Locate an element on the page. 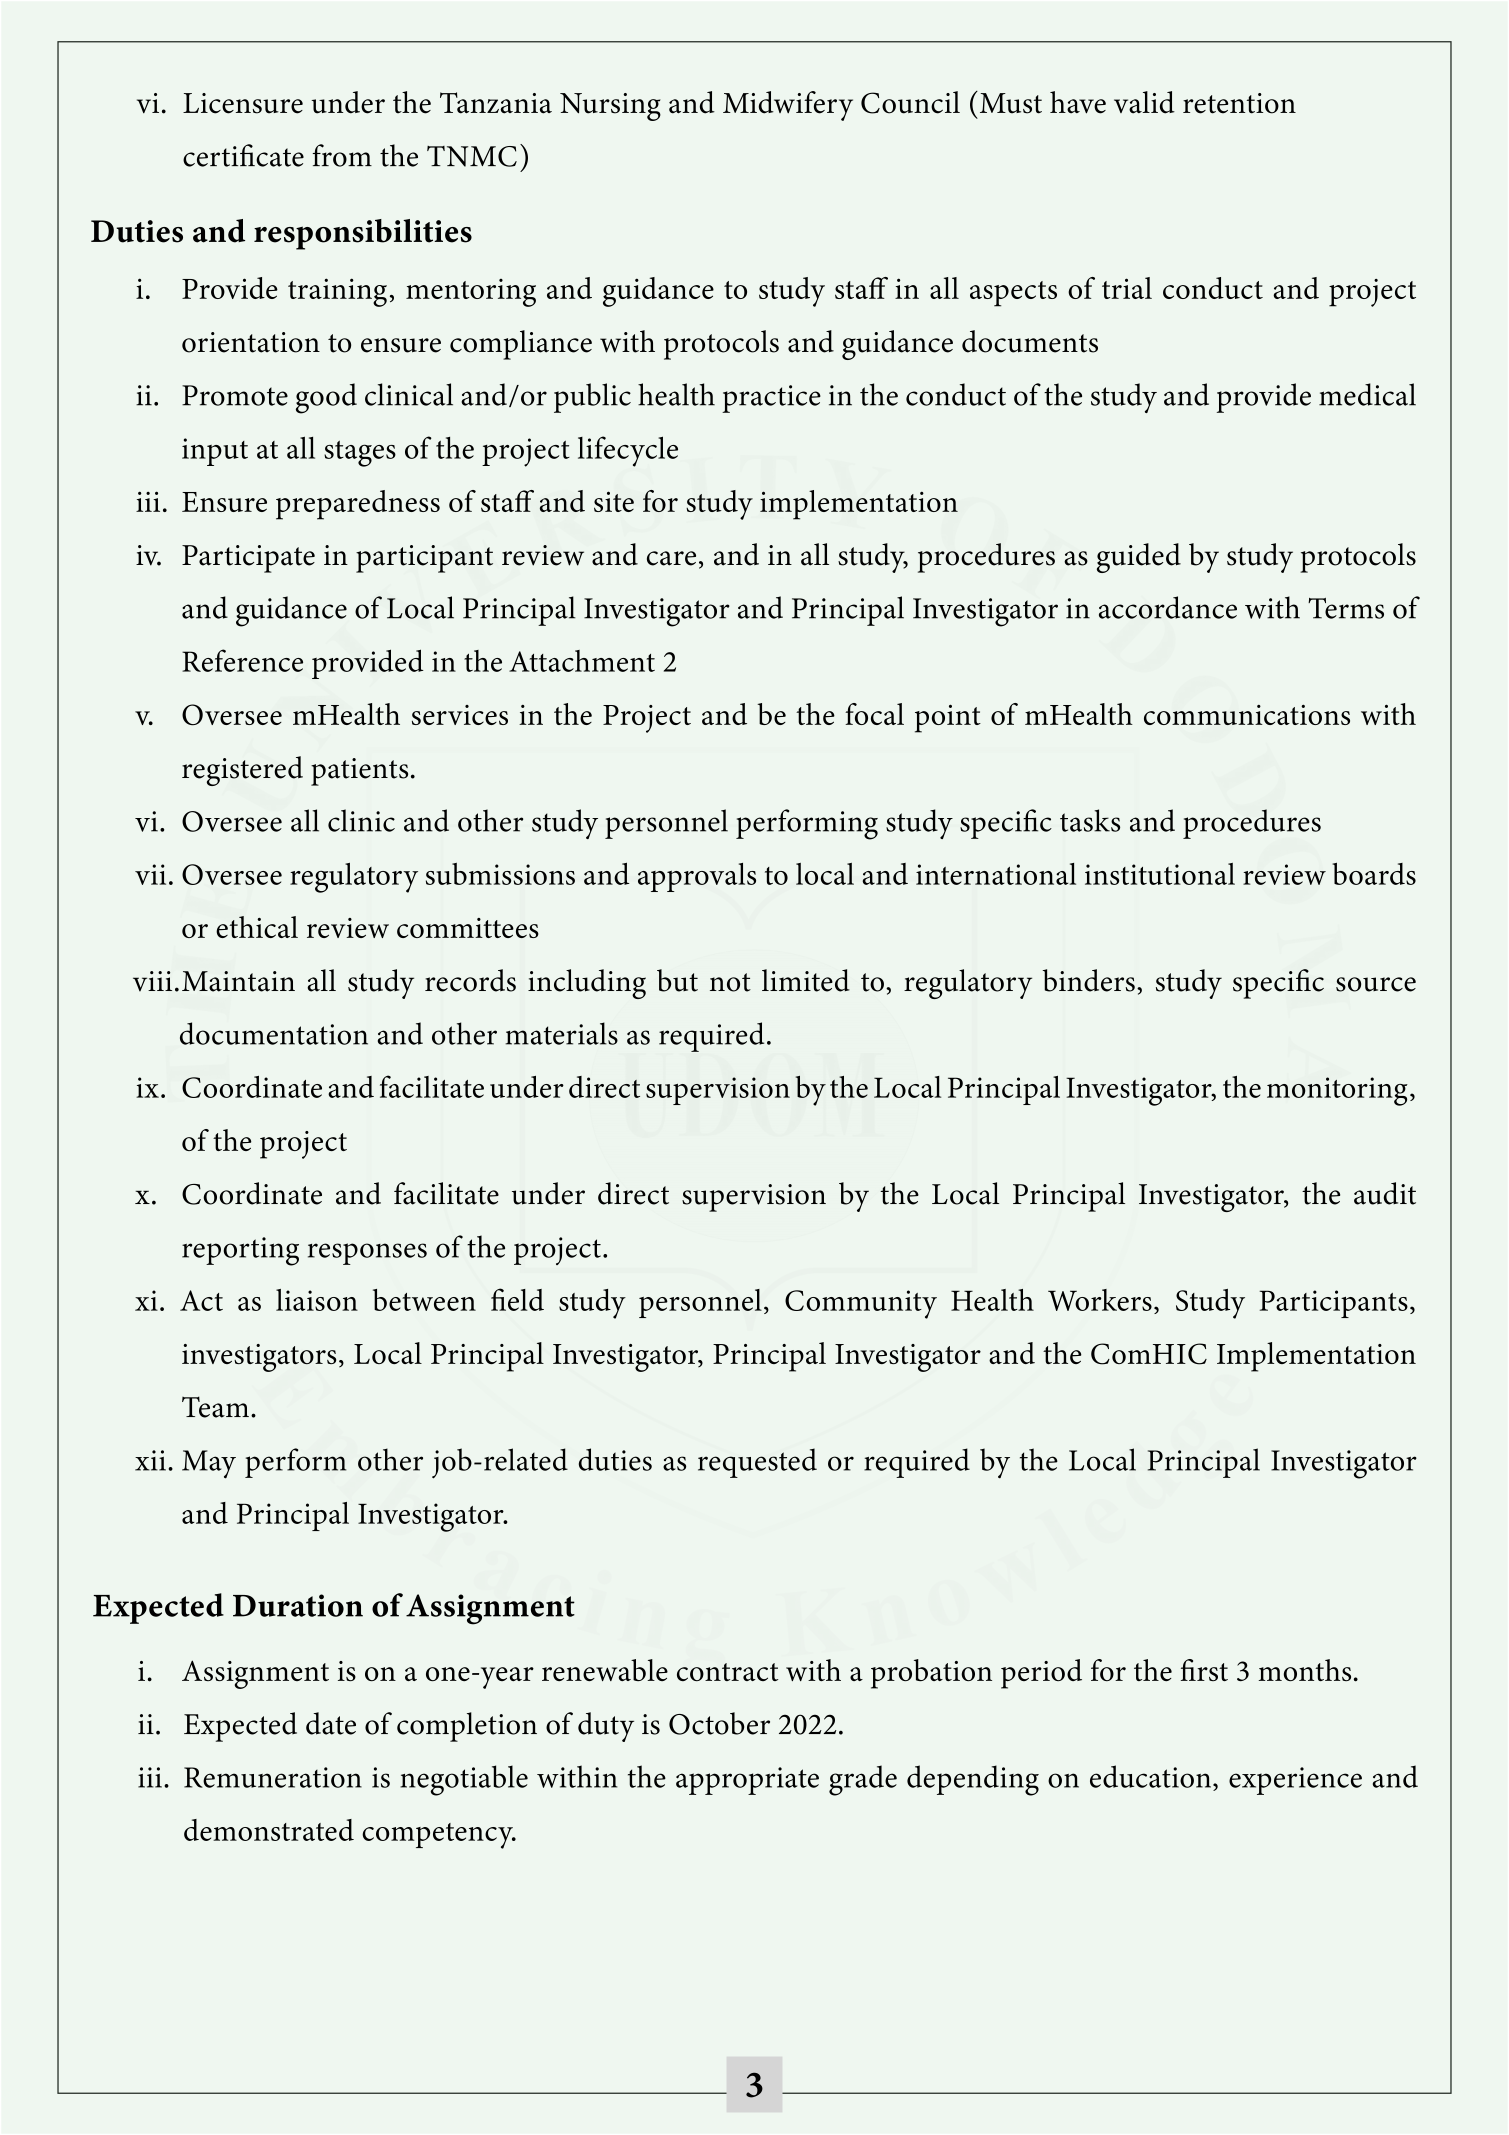 The image size is (1509, 2135). Midwifery is located at coordinates (788, 106).
